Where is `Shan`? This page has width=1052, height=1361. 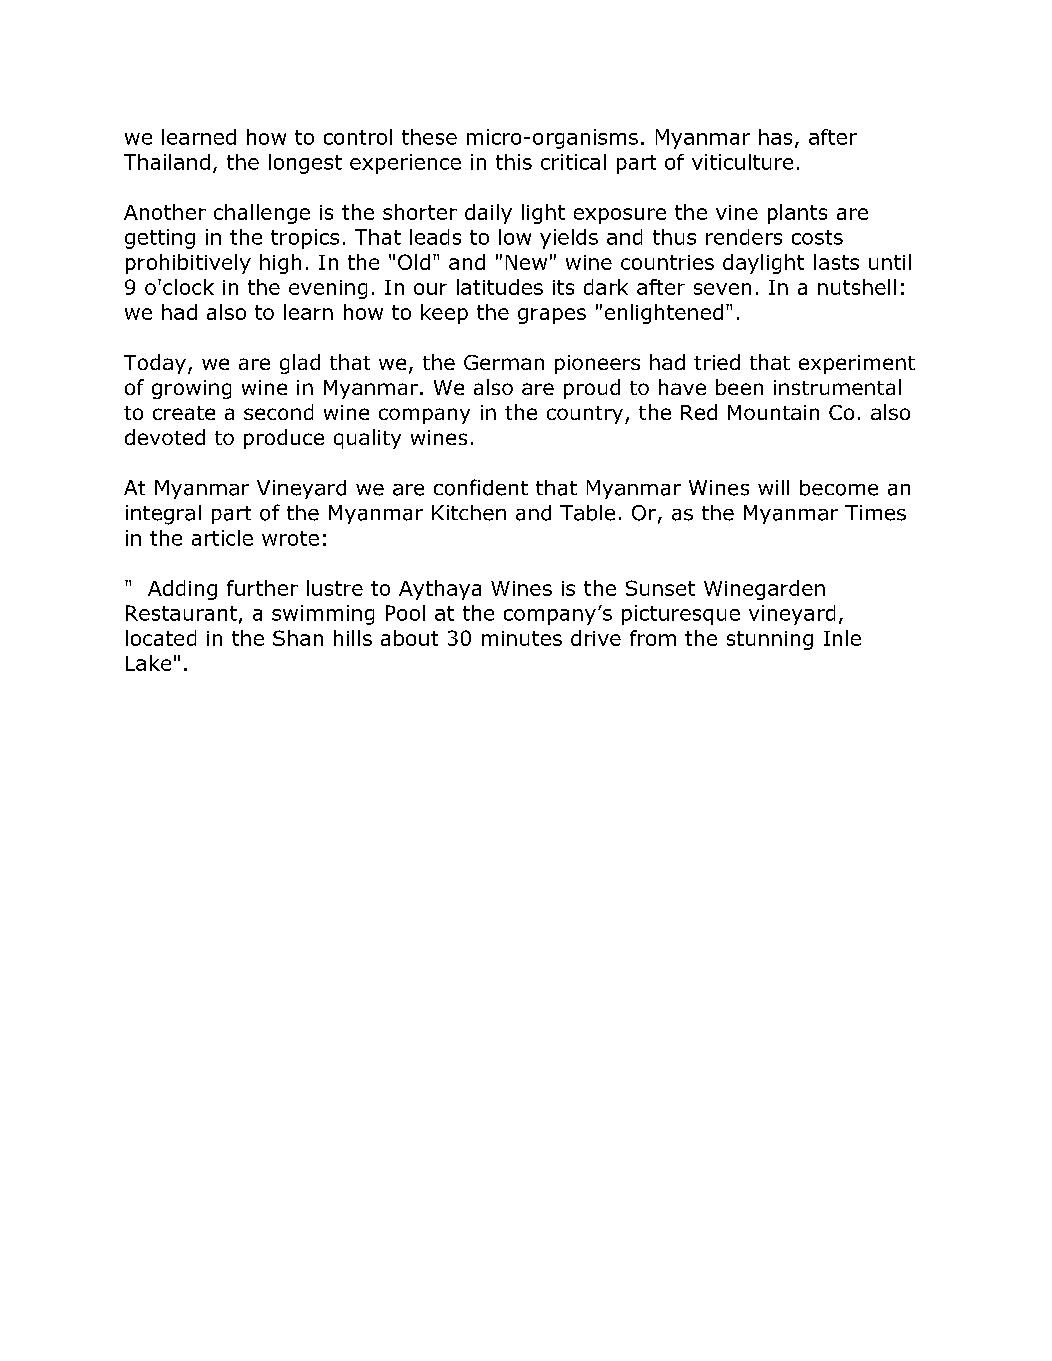 Shan is located at coordinates (298, 638).
